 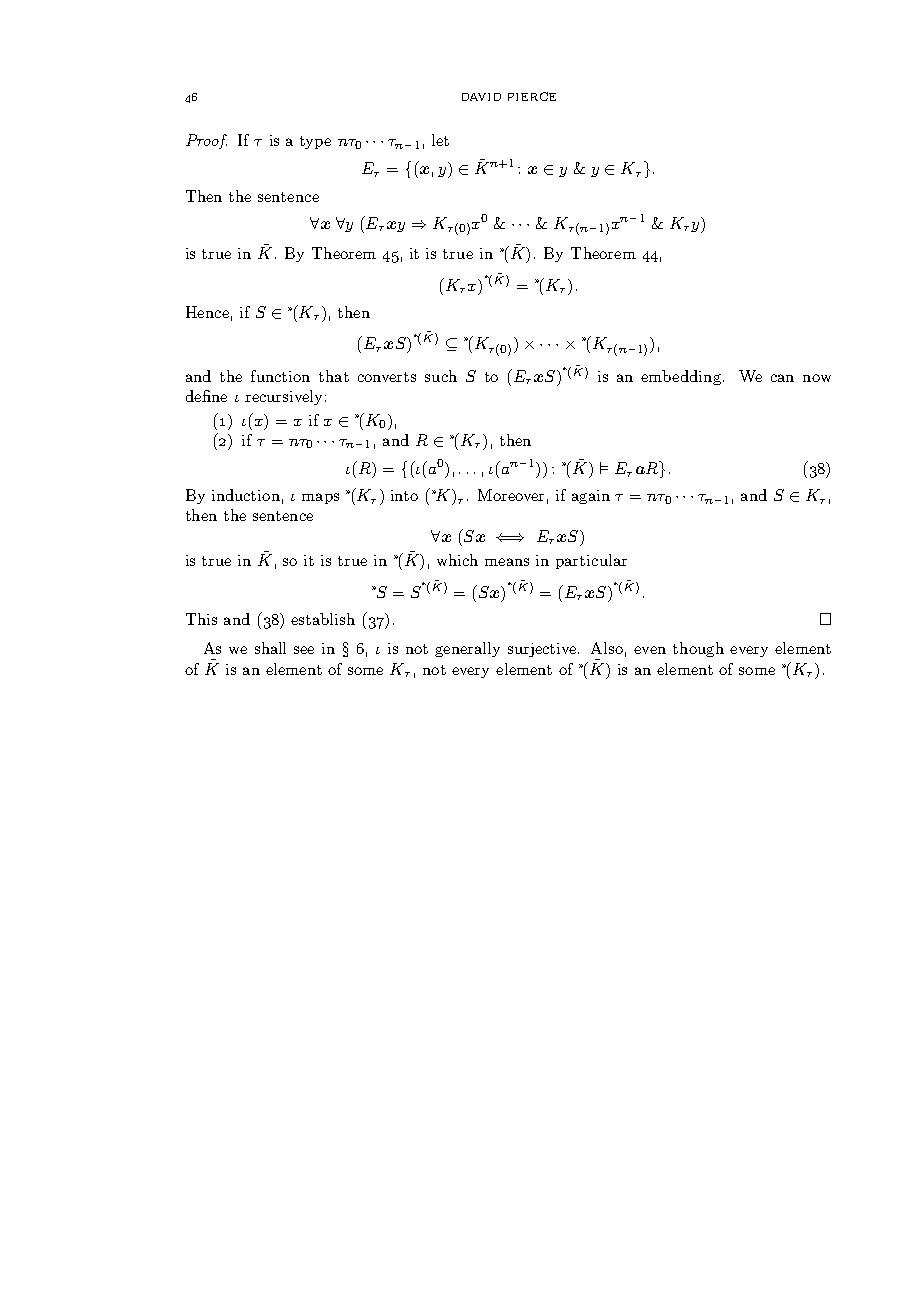 I want to click on type, so click(x=315, y=142).
